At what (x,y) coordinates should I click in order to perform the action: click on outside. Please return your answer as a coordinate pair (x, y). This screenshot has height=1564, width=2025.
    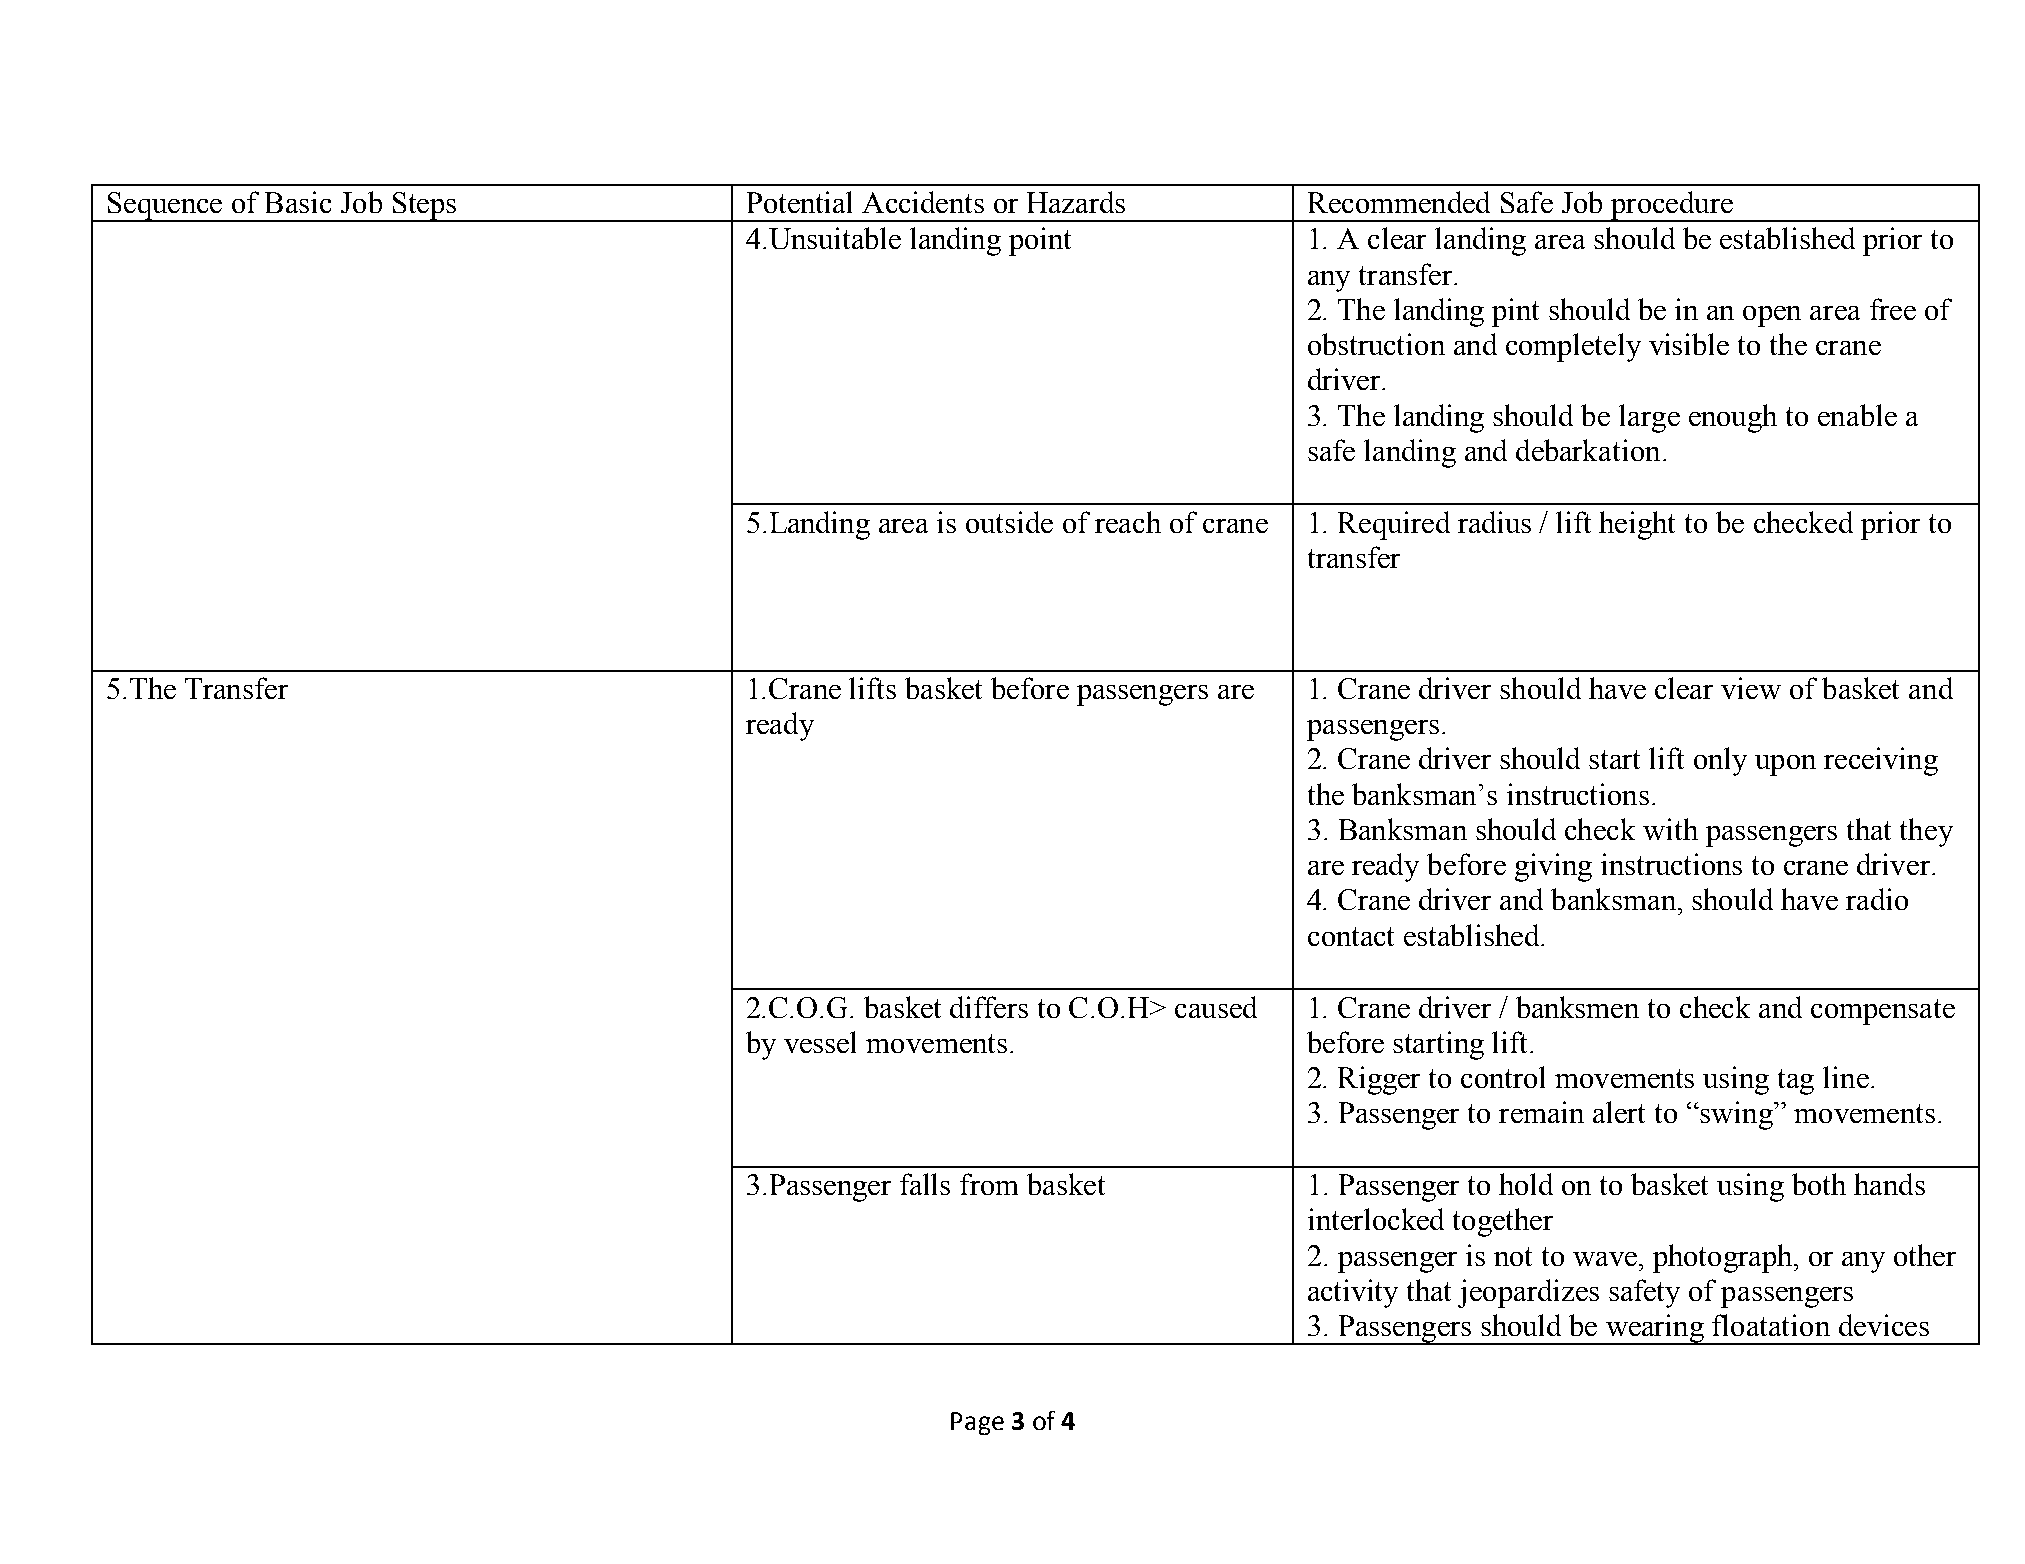
    Looking at the image, I should click on (1009, 522).
